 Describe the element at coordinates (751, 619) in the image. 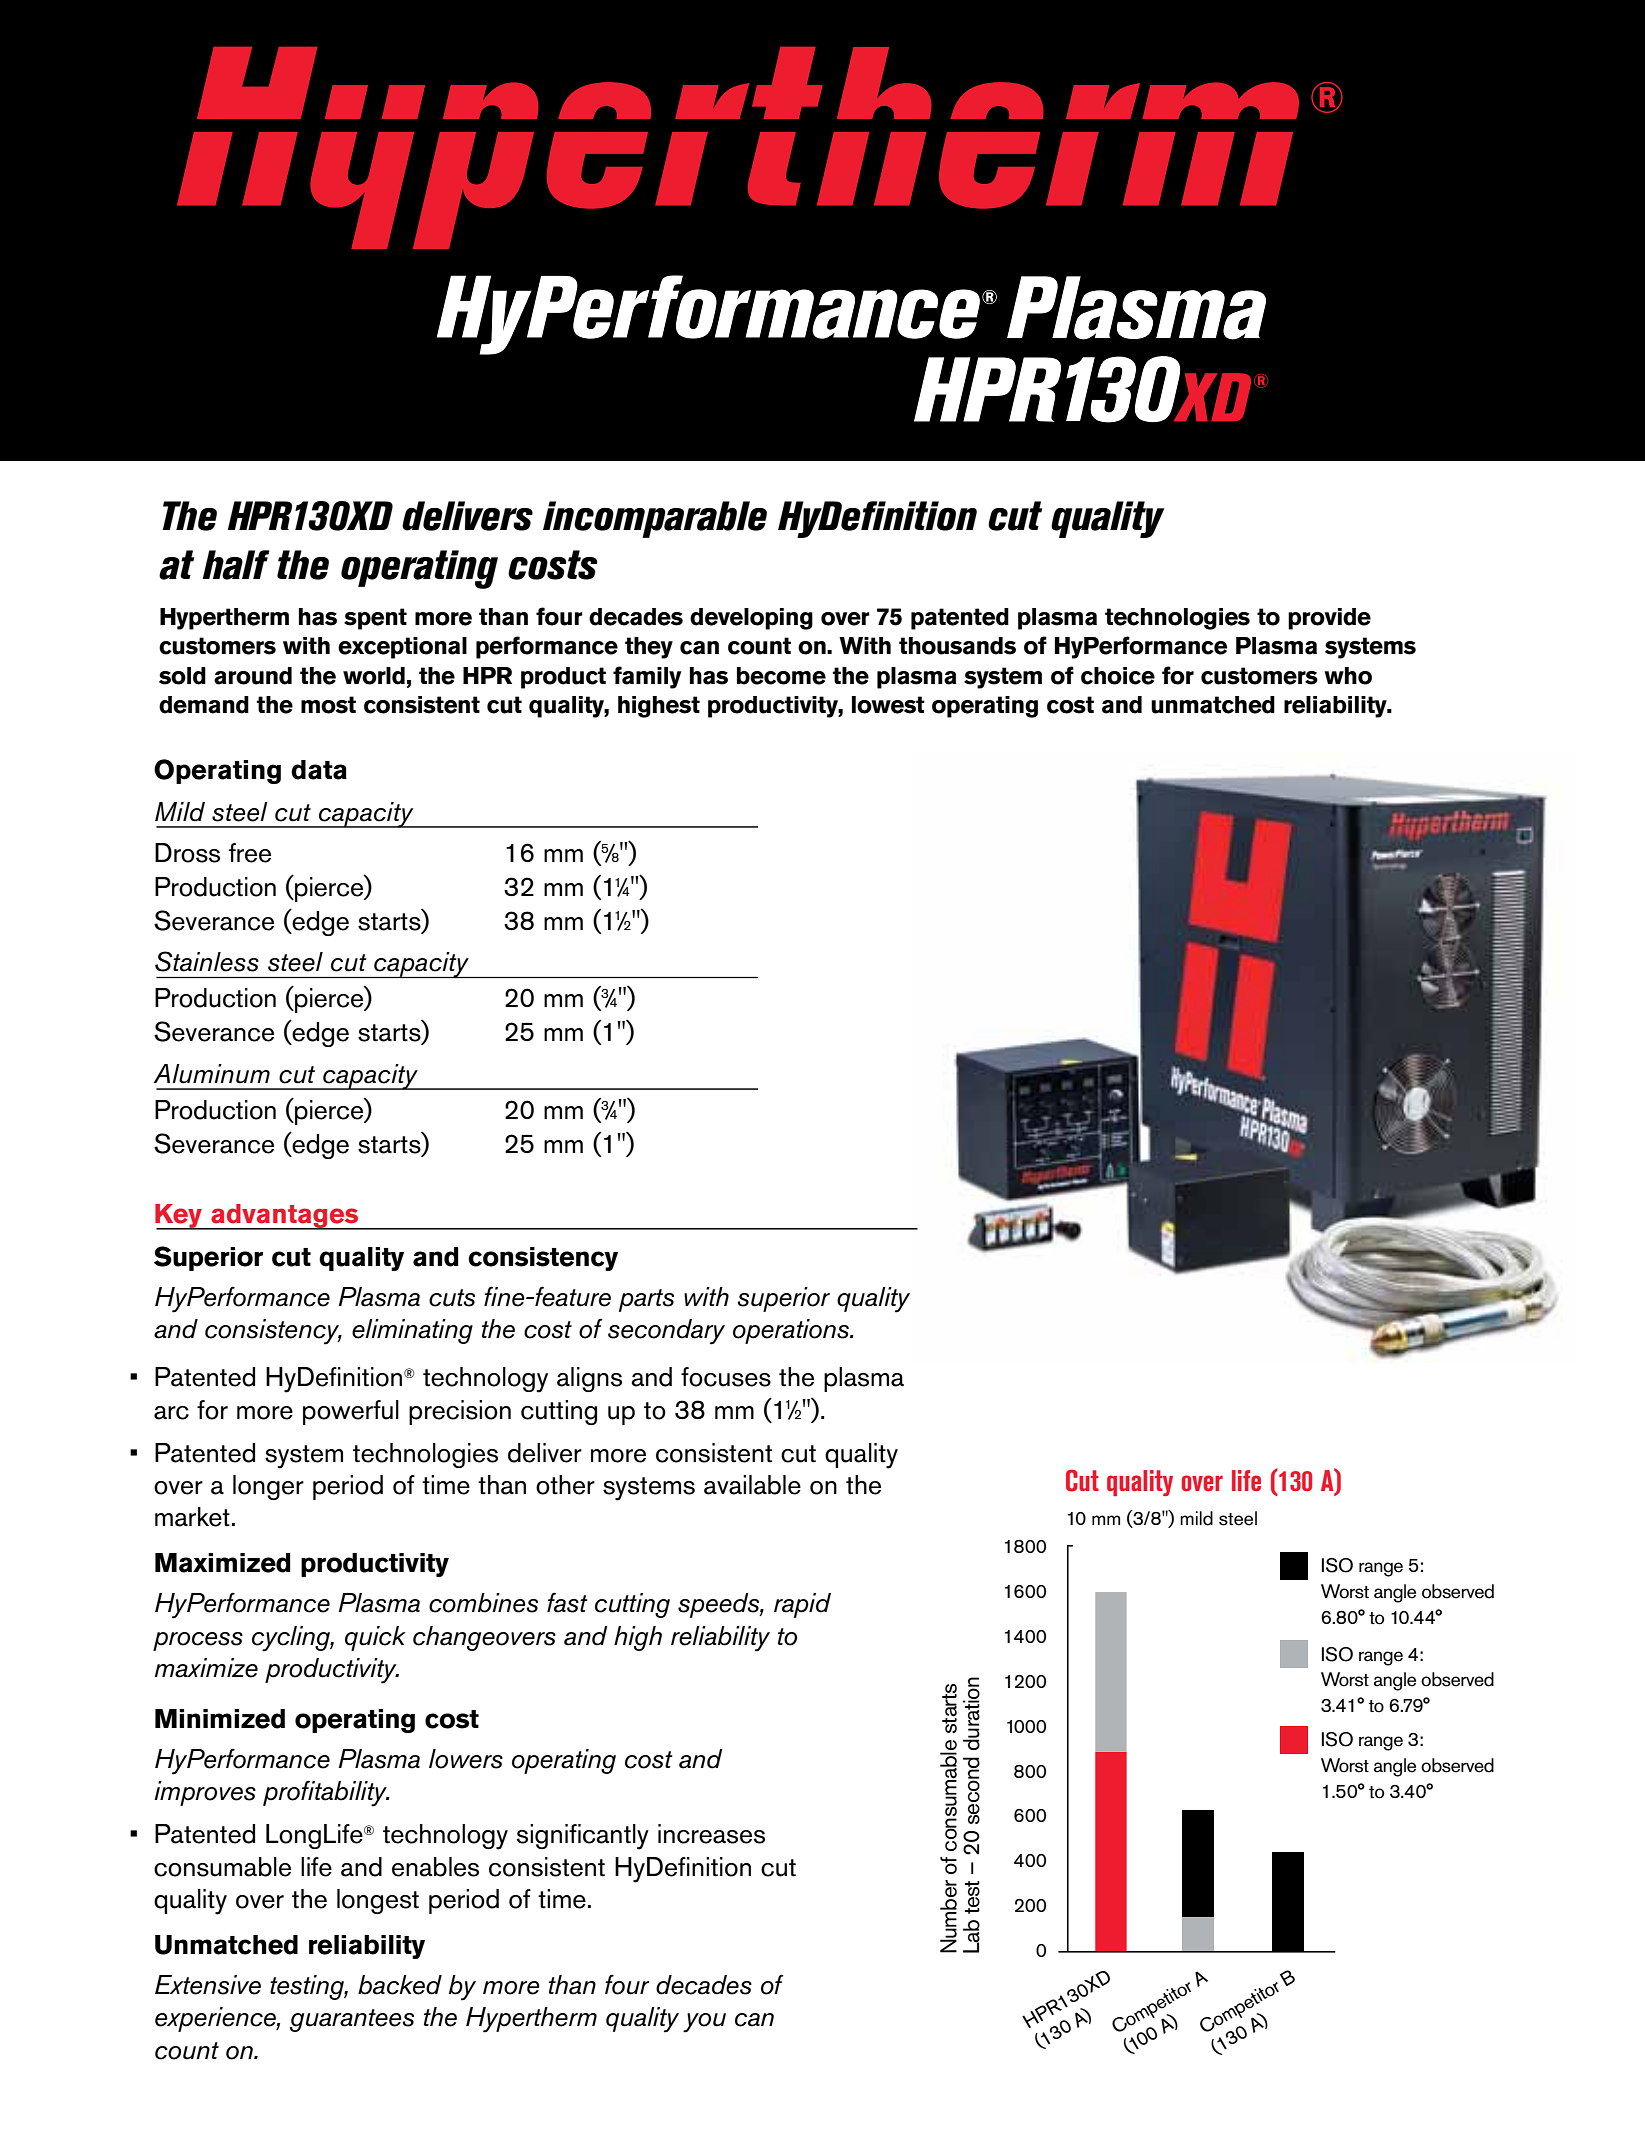

I see `developing` at that location.
